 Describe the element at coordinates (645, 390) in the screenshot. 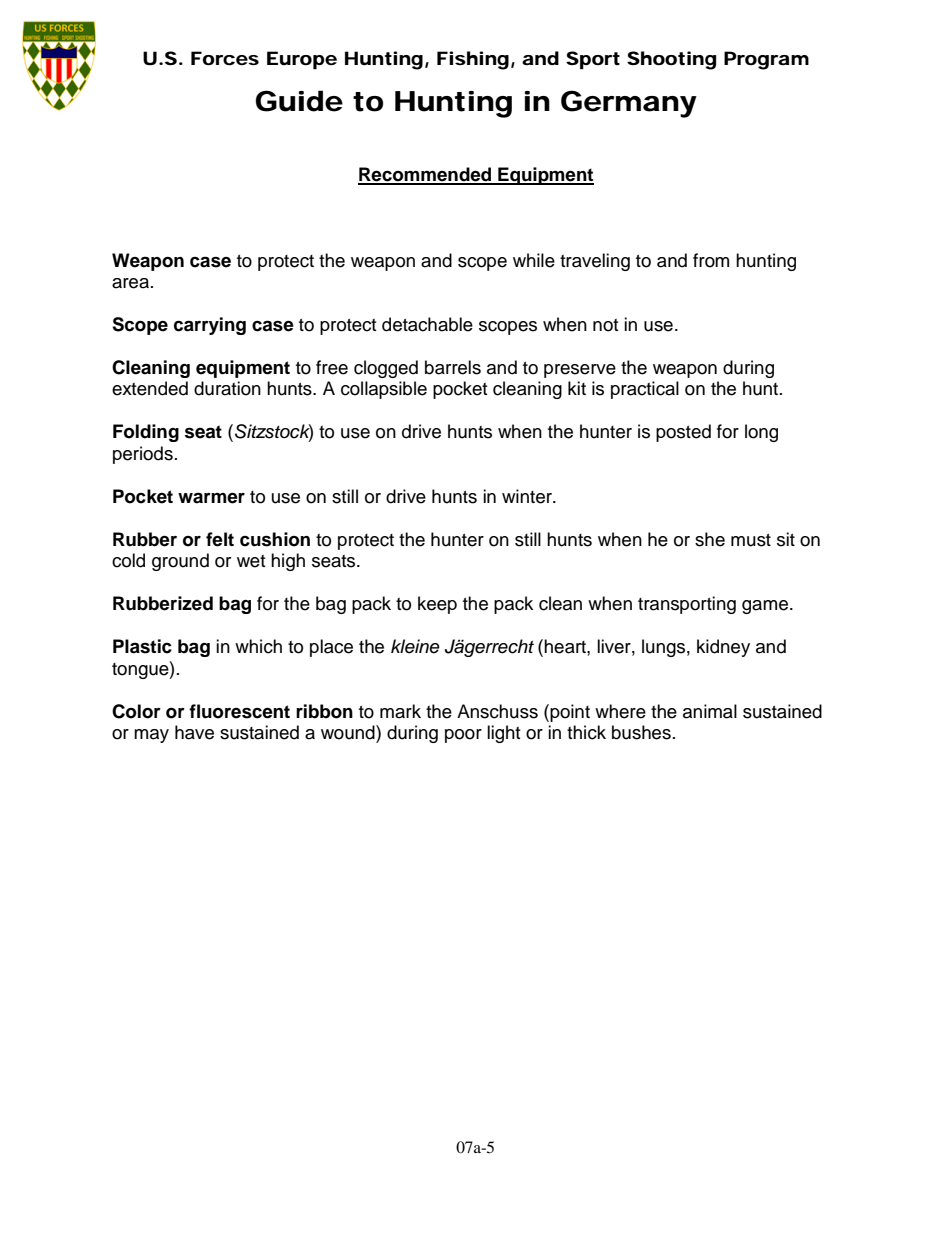

I see `practical` at that location.
